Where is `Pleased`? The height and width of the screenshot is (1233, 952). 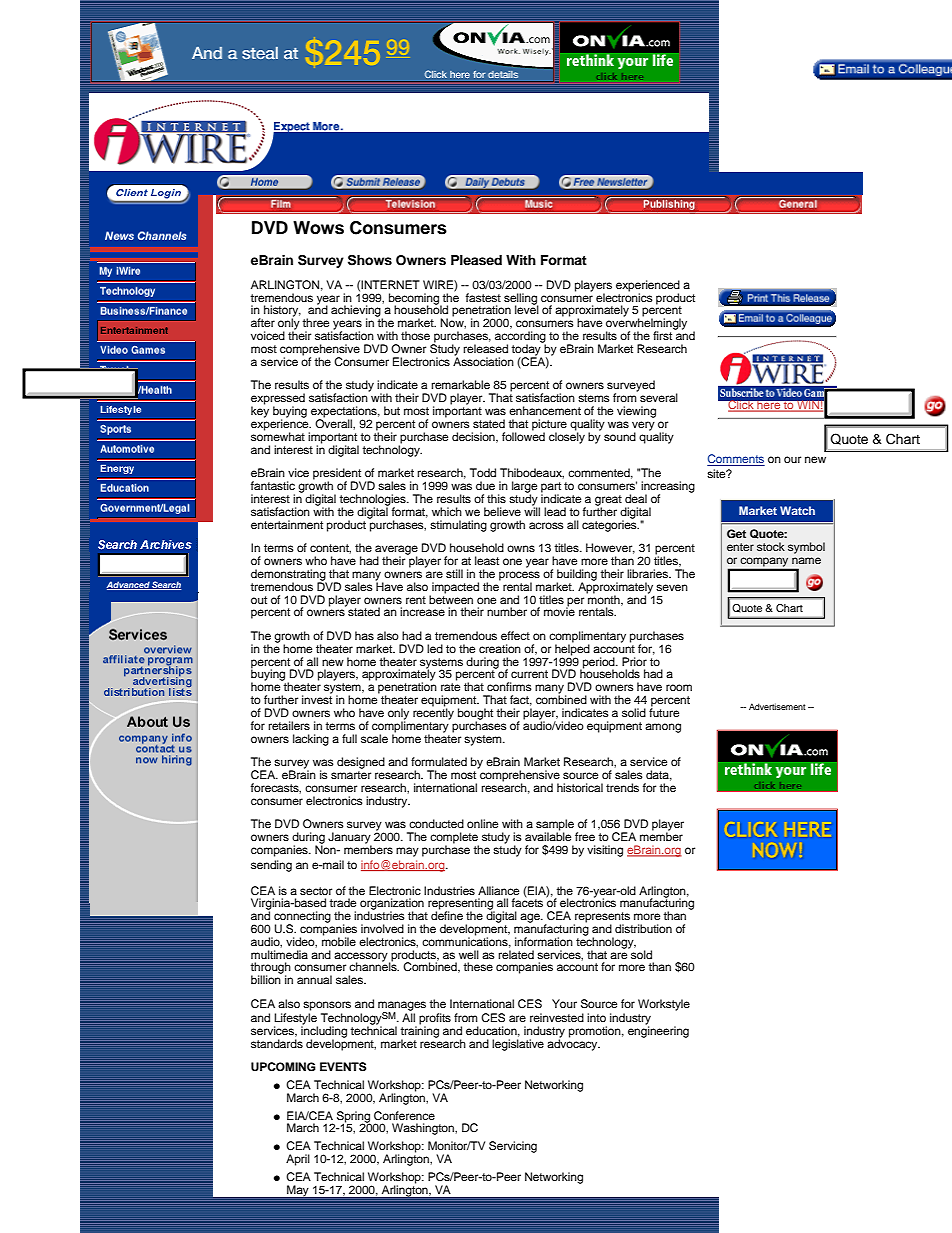
Pleased is located at coordinates (476, 260).
